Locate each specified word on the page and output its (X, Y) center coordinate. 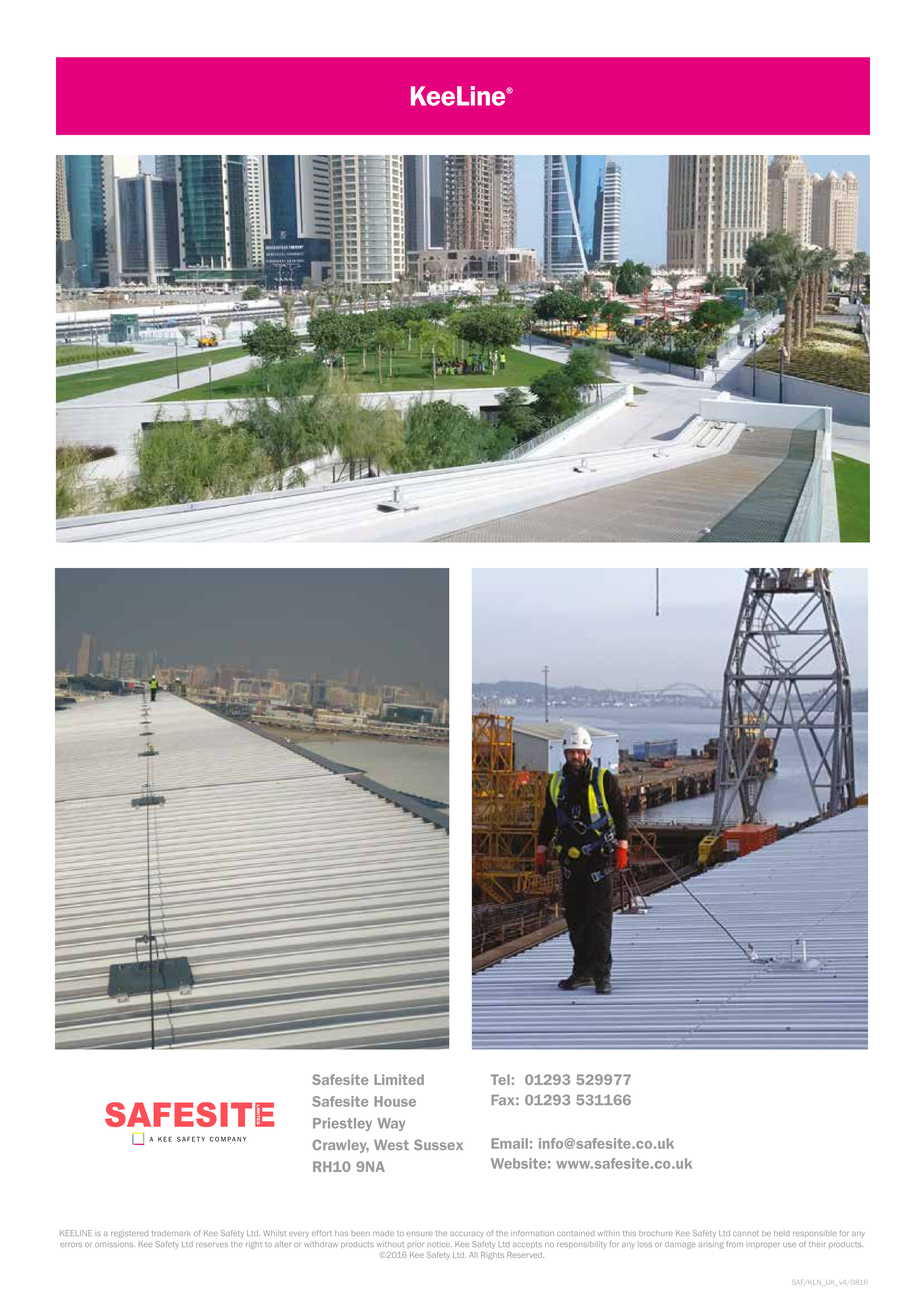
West (391, 1145)
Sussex (438, 1144)
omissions (115, 1244)
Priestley (342, 1124)
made (383, 1233)
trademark (171, 1233)
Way (391, 1124)
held (781, 1233)
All (473, 1255)
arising (711, 1245)
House (395, 1101)
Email (509, 1143)
